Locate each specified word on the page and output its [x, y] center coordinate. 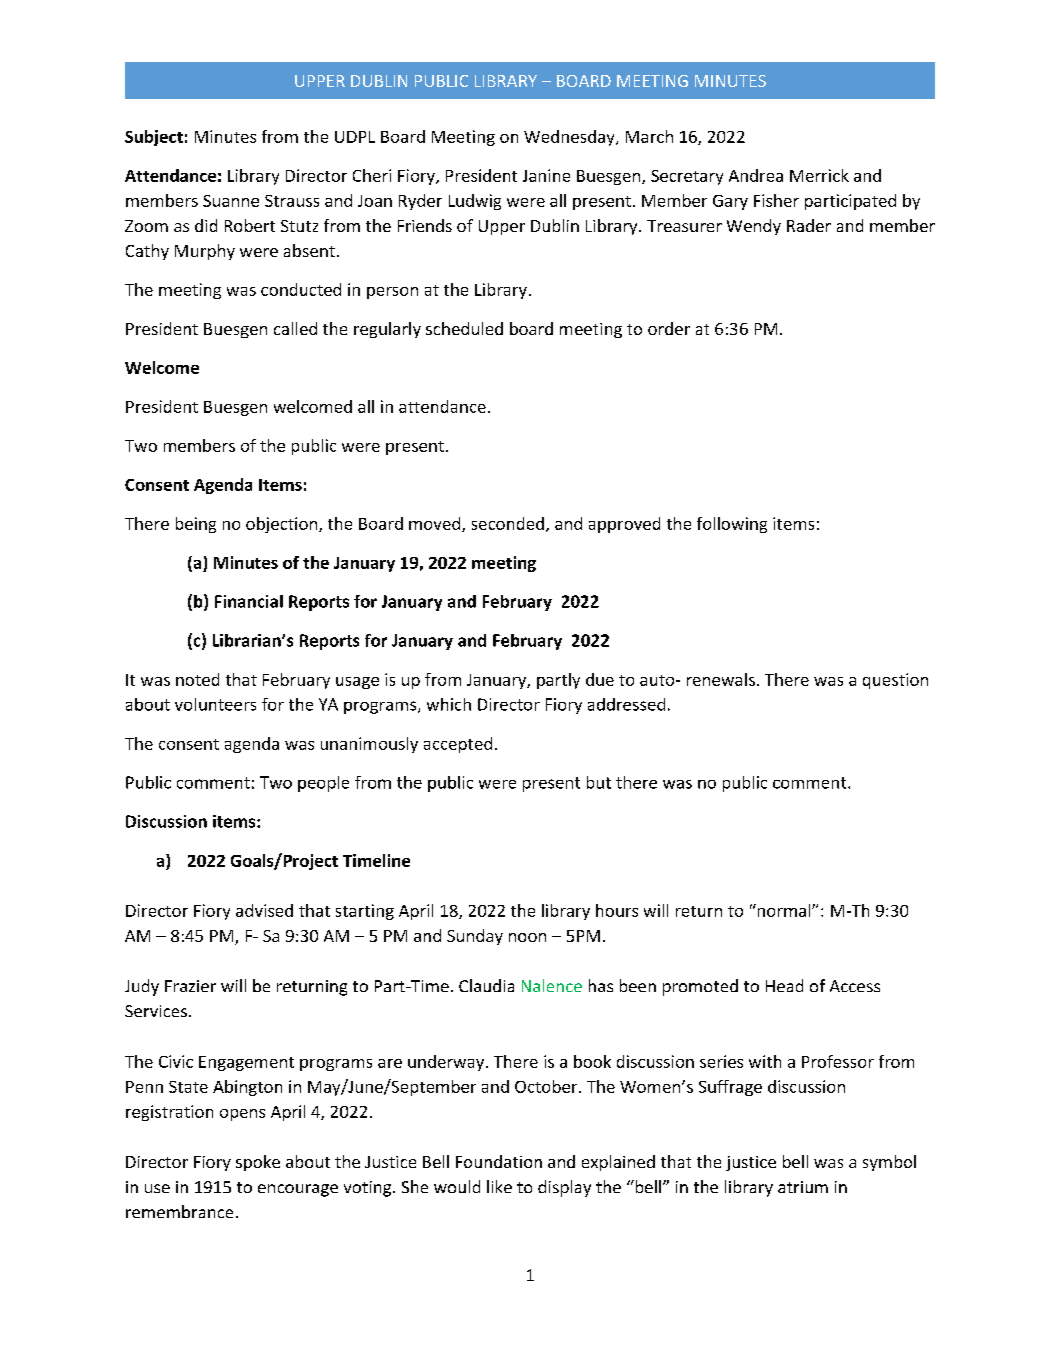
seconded [508, 523]
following [732, 525]
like [499, 1186]
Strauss [292, 201]
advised [264, 910]
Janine [546, 175]
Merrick [819, 175]
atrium [803, 1187]
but [599, 782]
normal [784, 910]
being [196, 525]
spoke [258, 1163]
